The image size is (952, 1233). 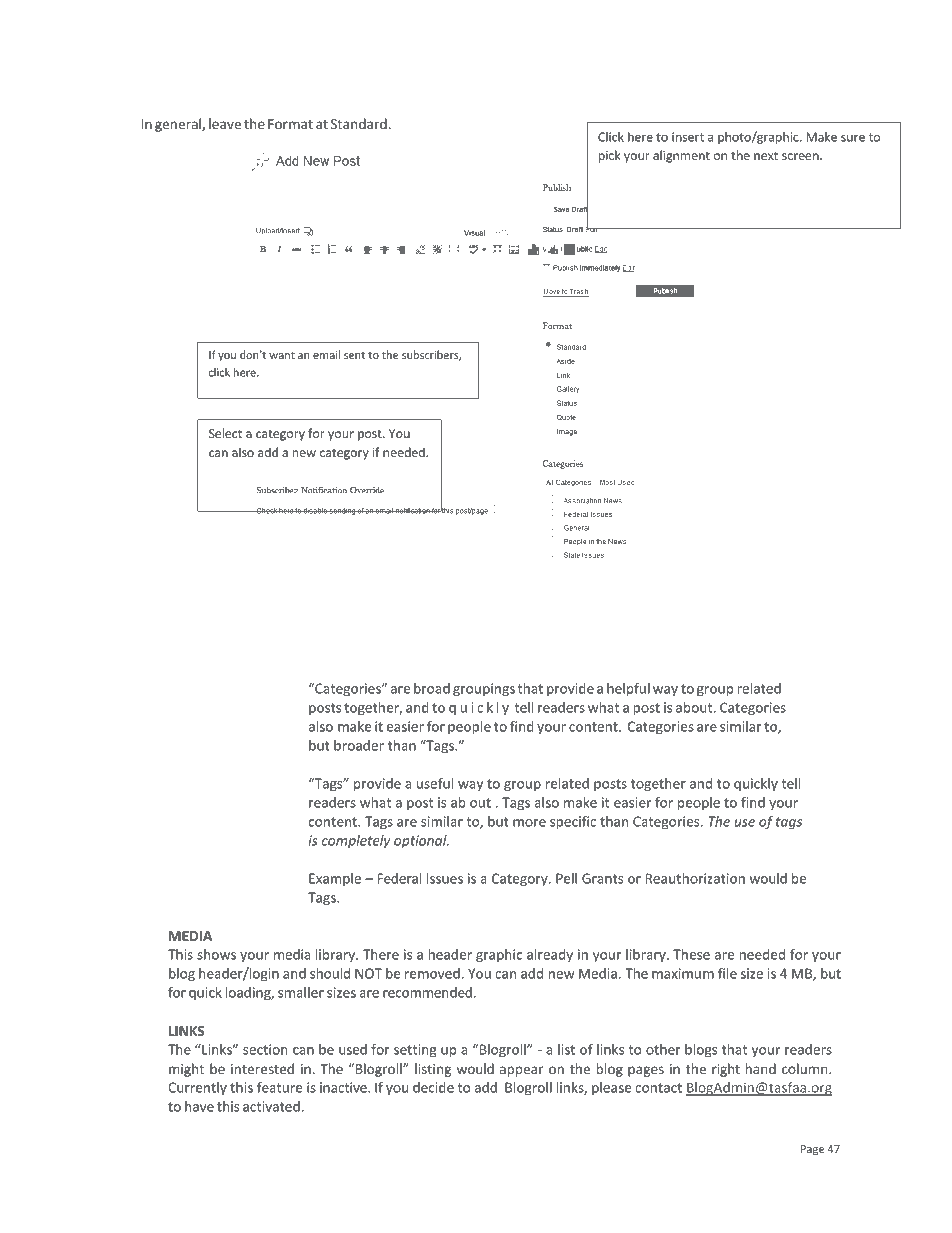 I want to click on specific, so click(x=573, y=823).
